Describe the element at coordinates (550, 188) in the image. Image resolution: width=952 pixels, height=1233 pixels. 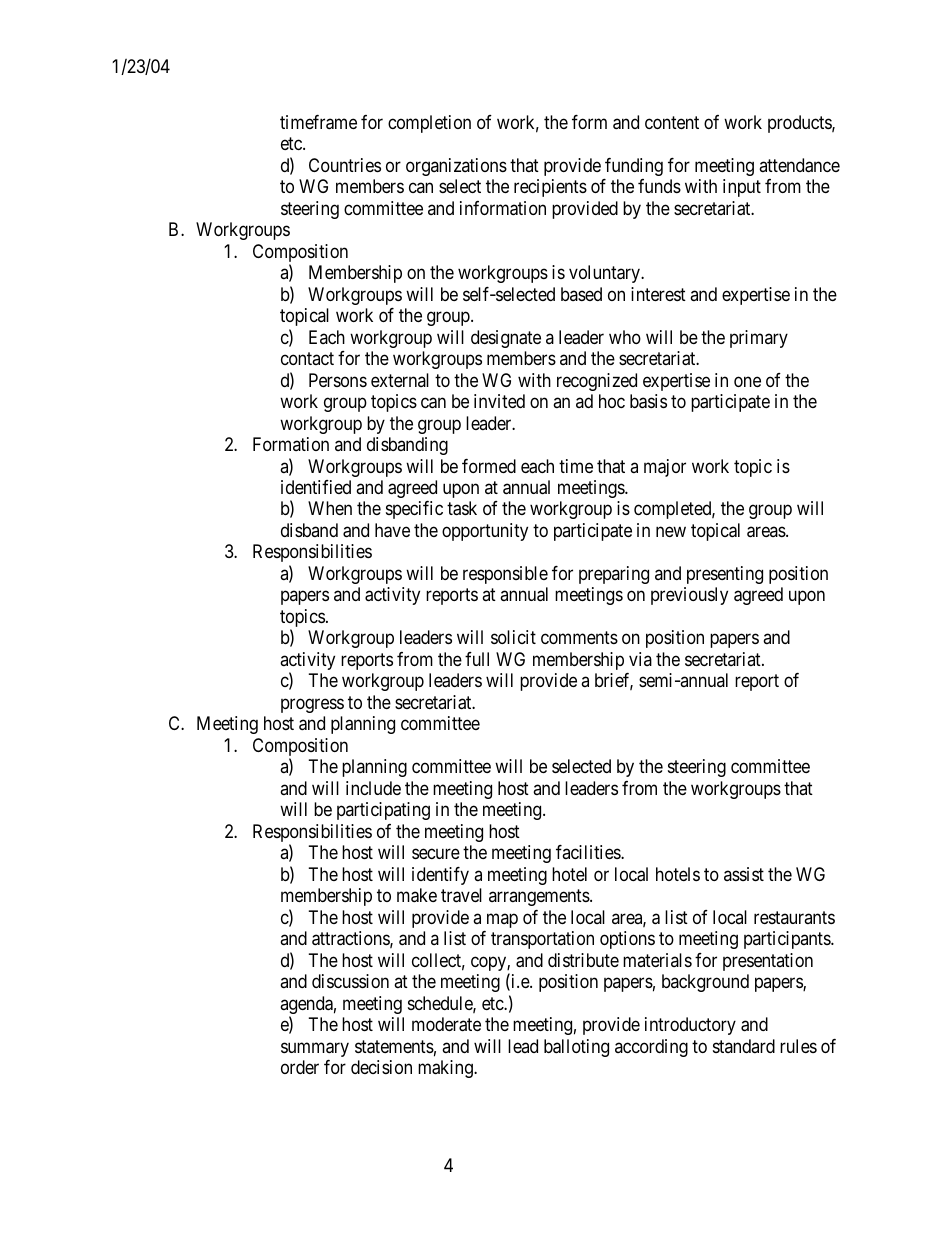
I see `recipients` at that location.
